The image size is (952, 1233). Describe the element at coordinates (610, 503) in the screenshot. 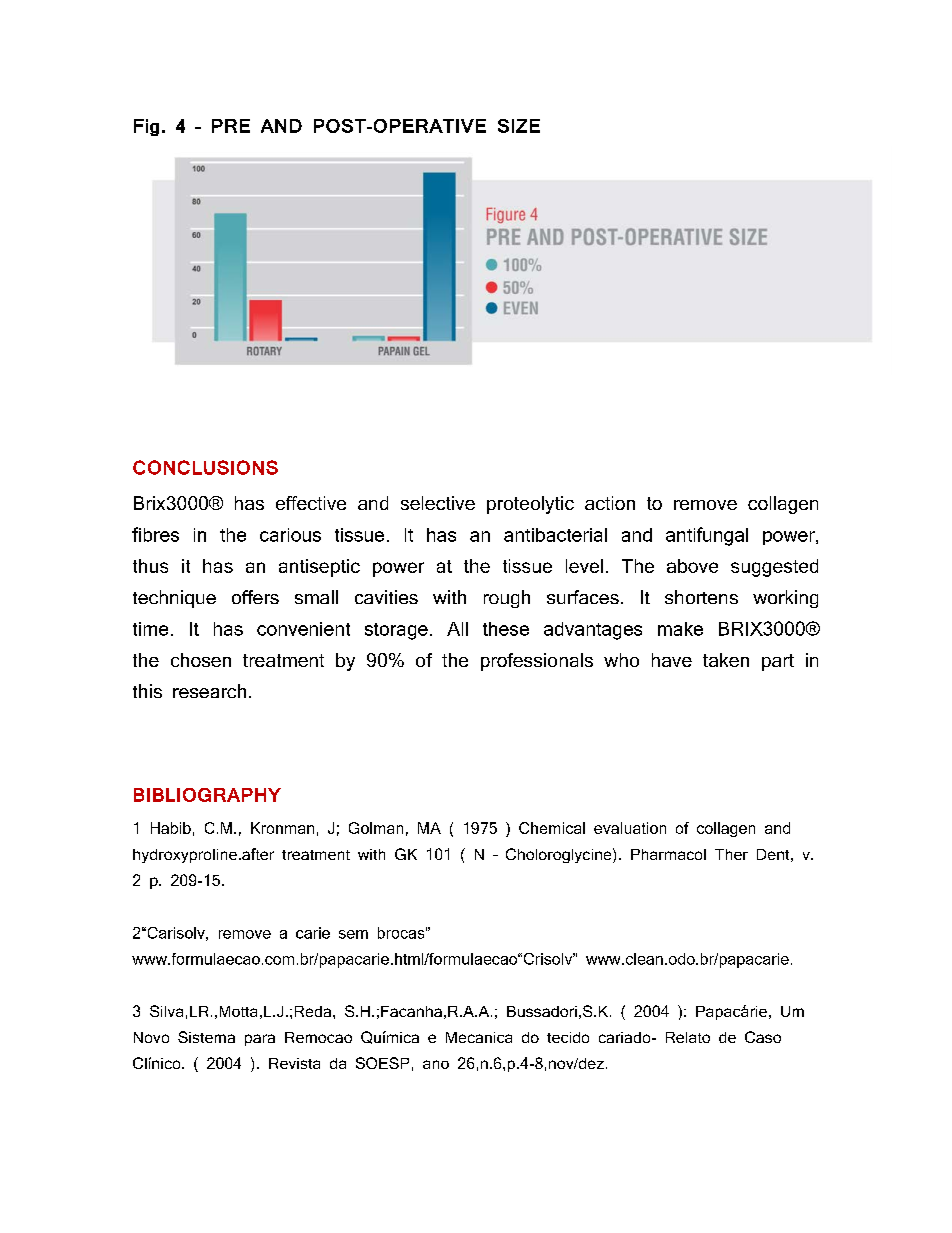

I see `action` at that location.
